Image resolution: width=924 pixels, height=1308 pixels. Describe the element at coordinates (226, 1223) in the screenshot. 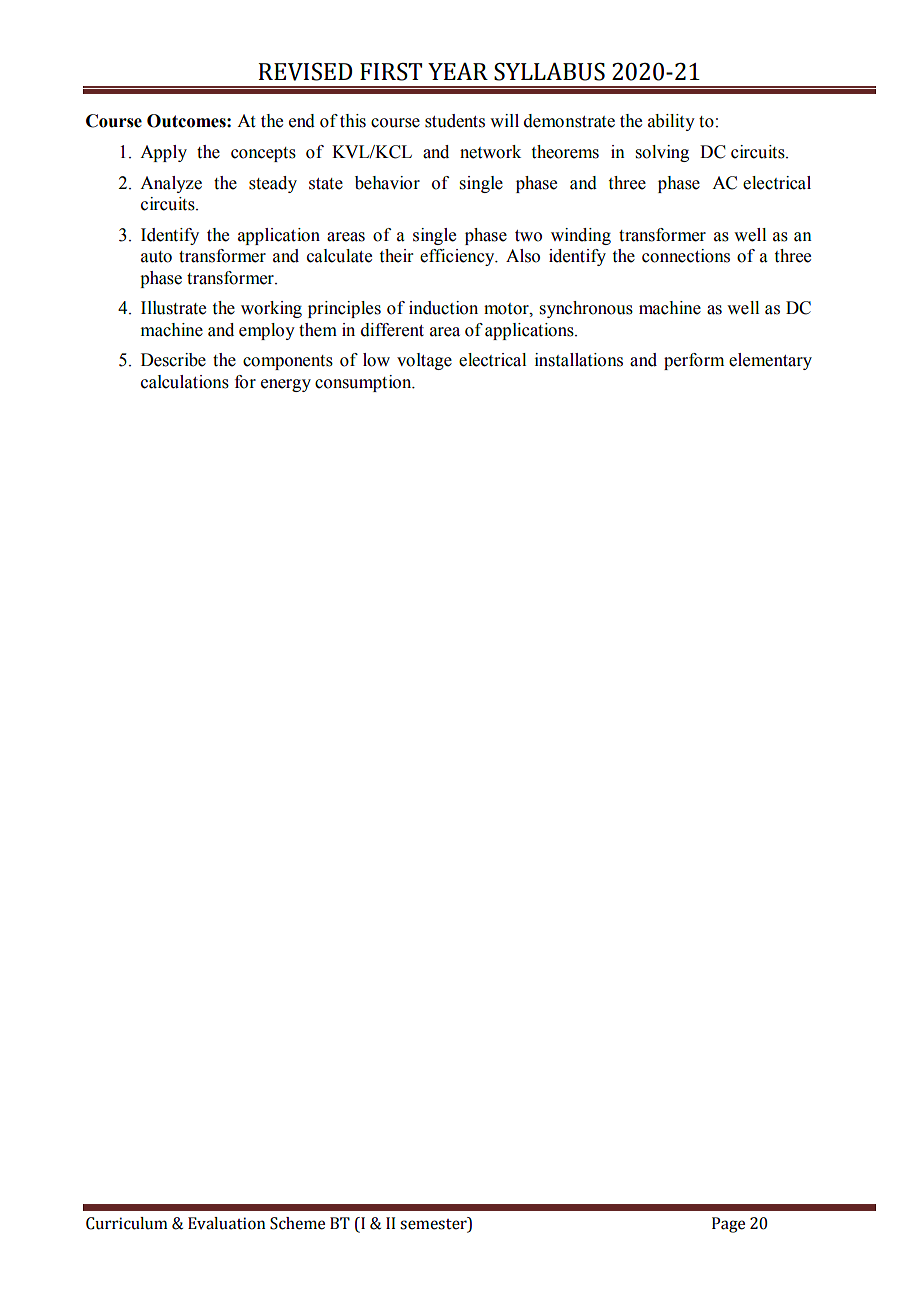

I see `Evaluation` at that location.
